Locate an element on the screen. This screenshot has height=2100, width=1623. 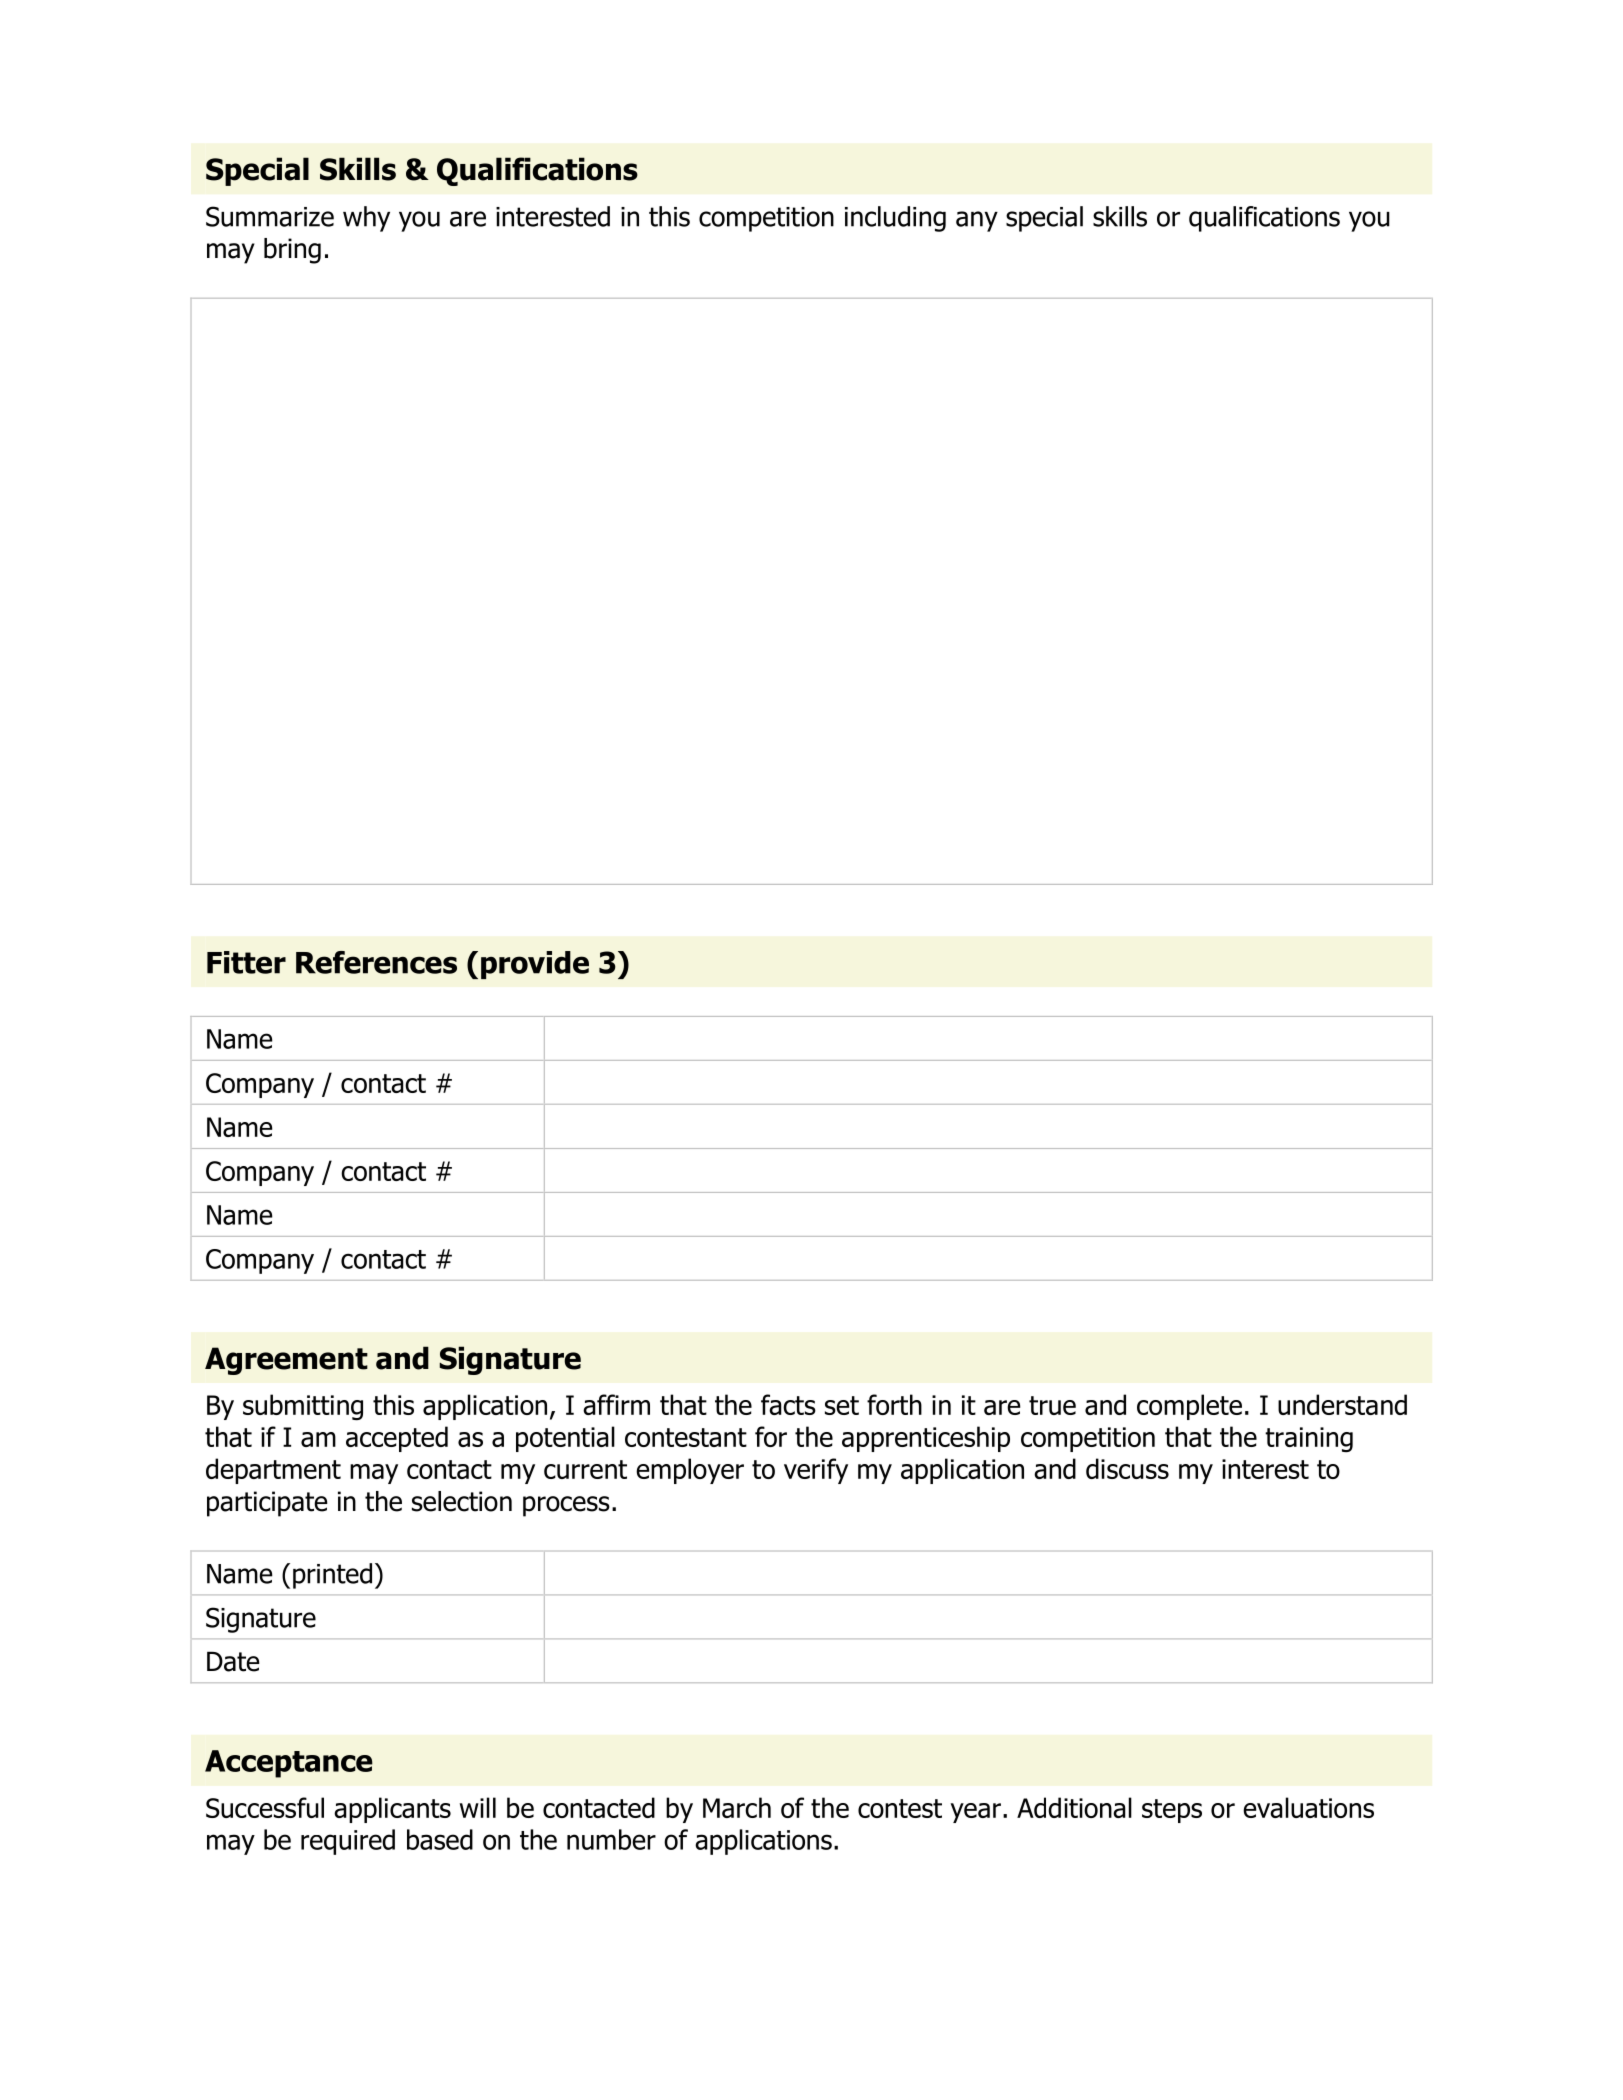
applicants is located at coordinates (392, 1810).
